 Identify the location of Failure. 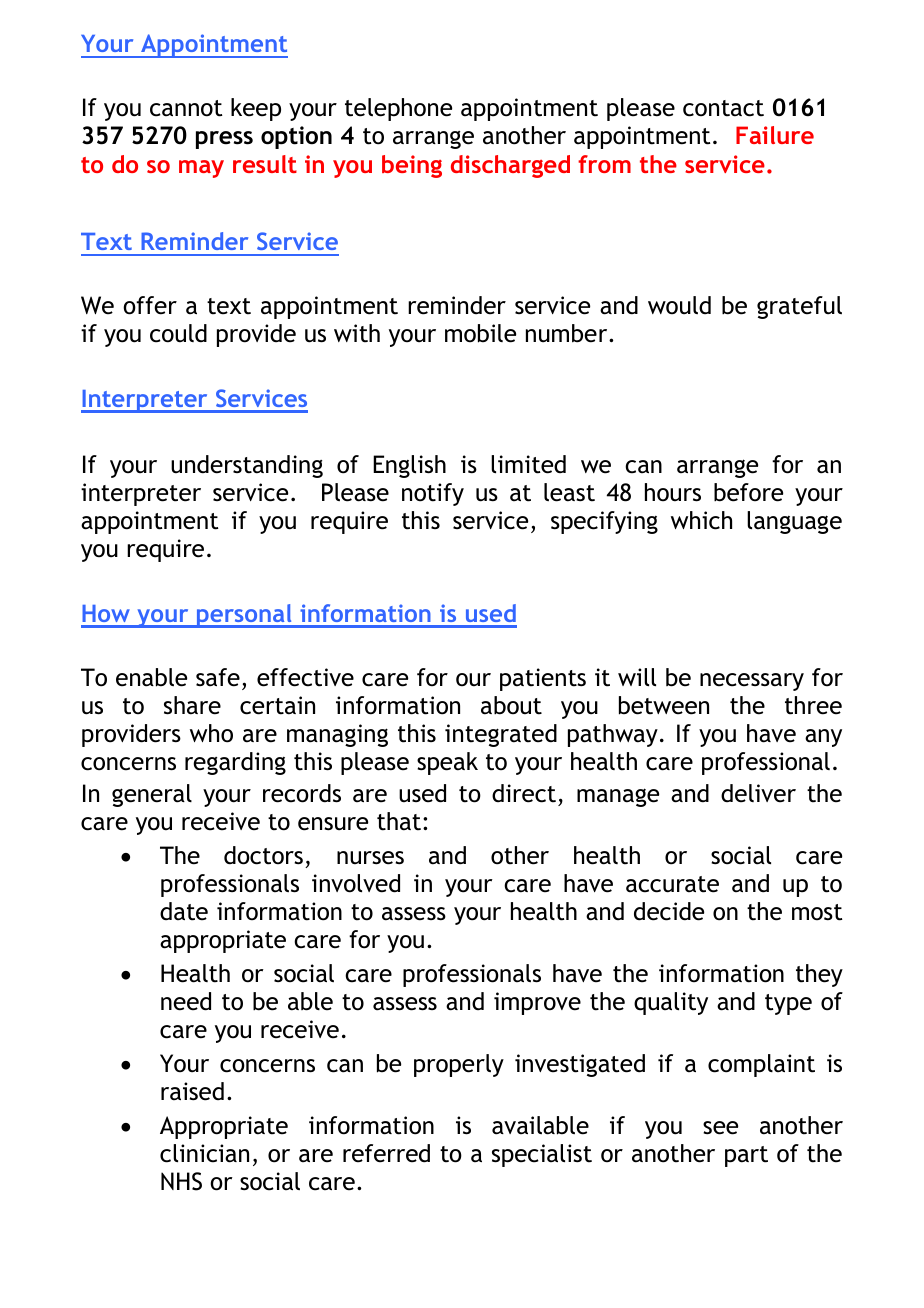
(775, 135).
